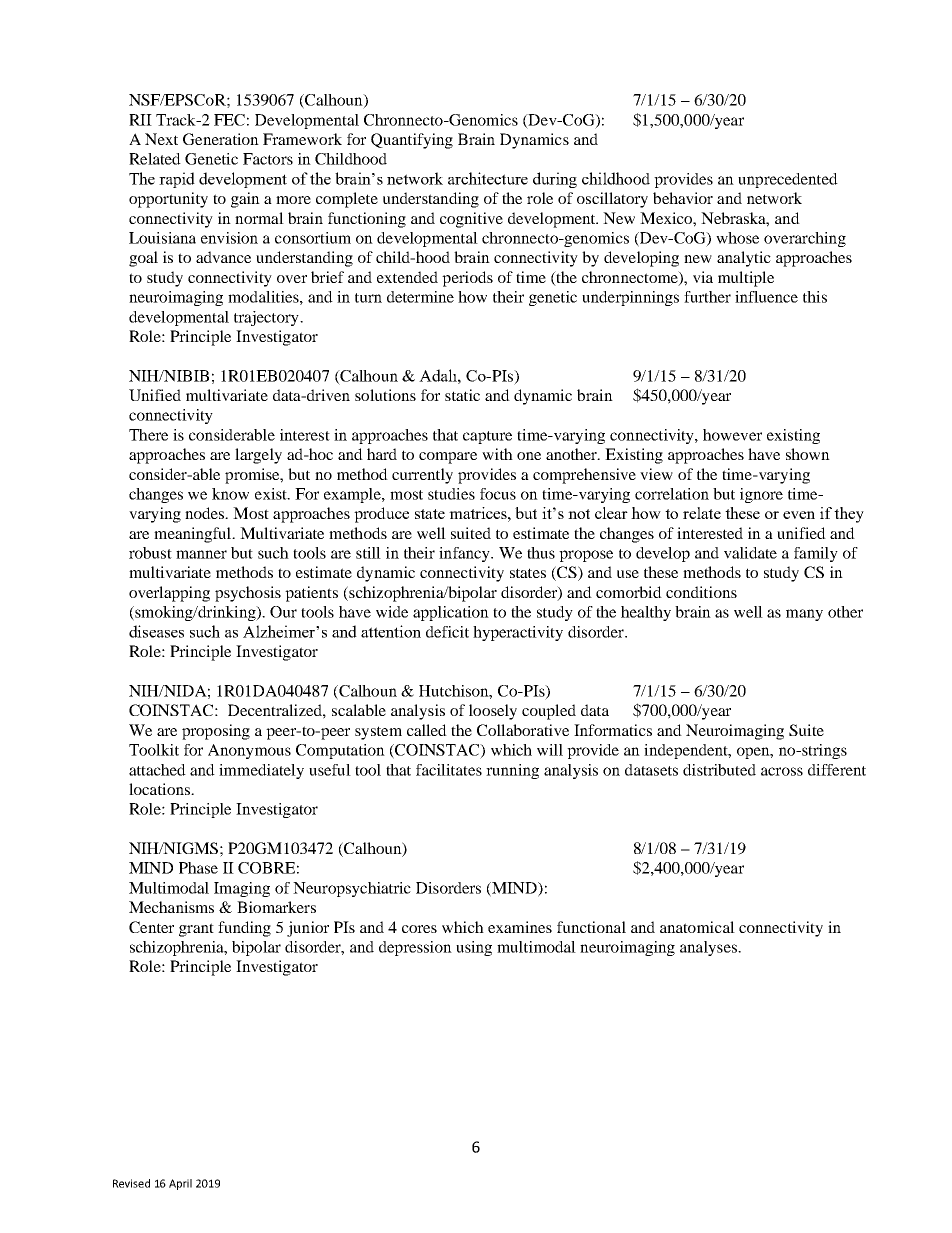 This image has height=1233, width=952. What do you see at coordinates (221, 139) in the image?
I see `Generation` at bounding box center [221, 139].
